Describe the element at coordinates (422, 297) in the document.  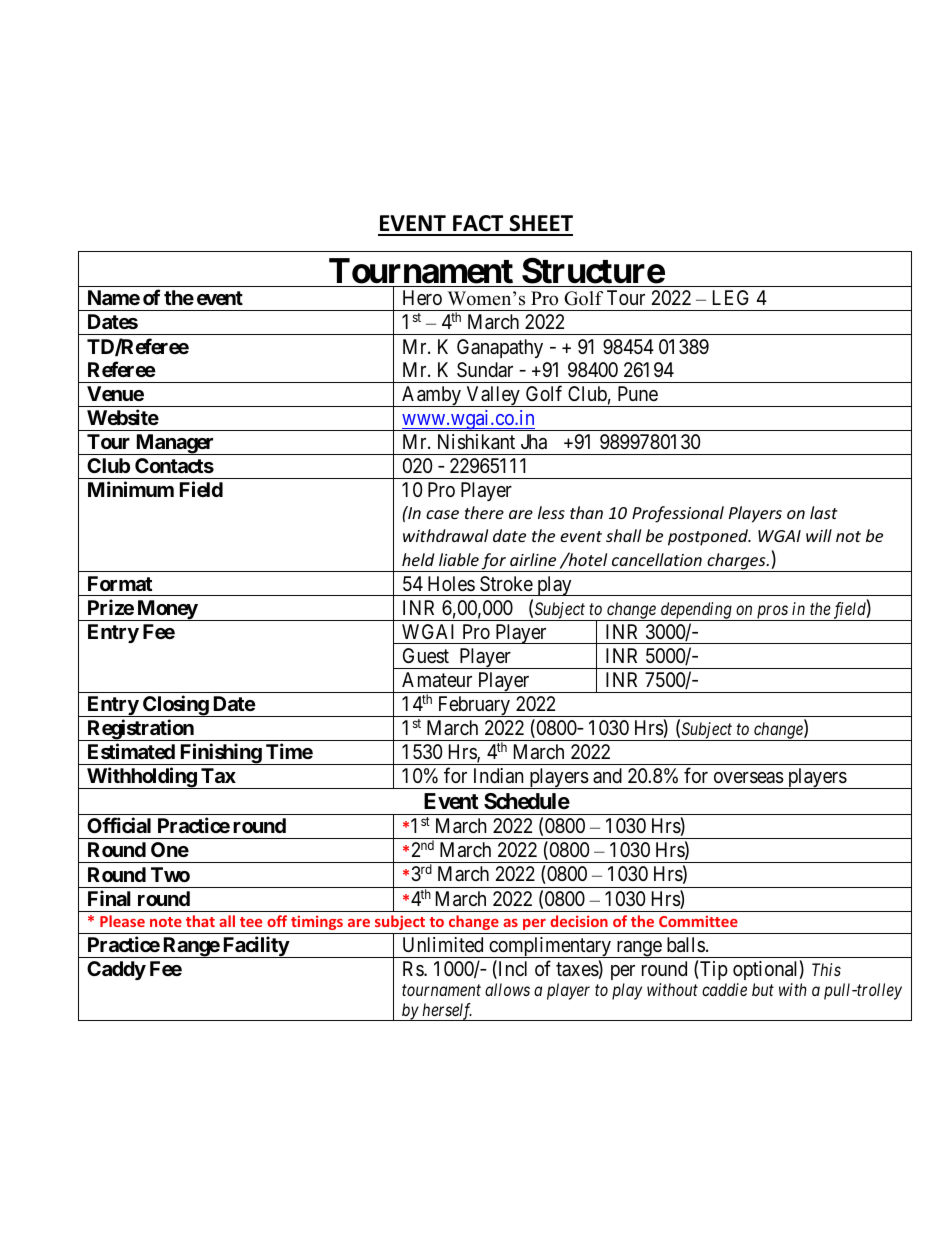
I see `Hero` at that location.
